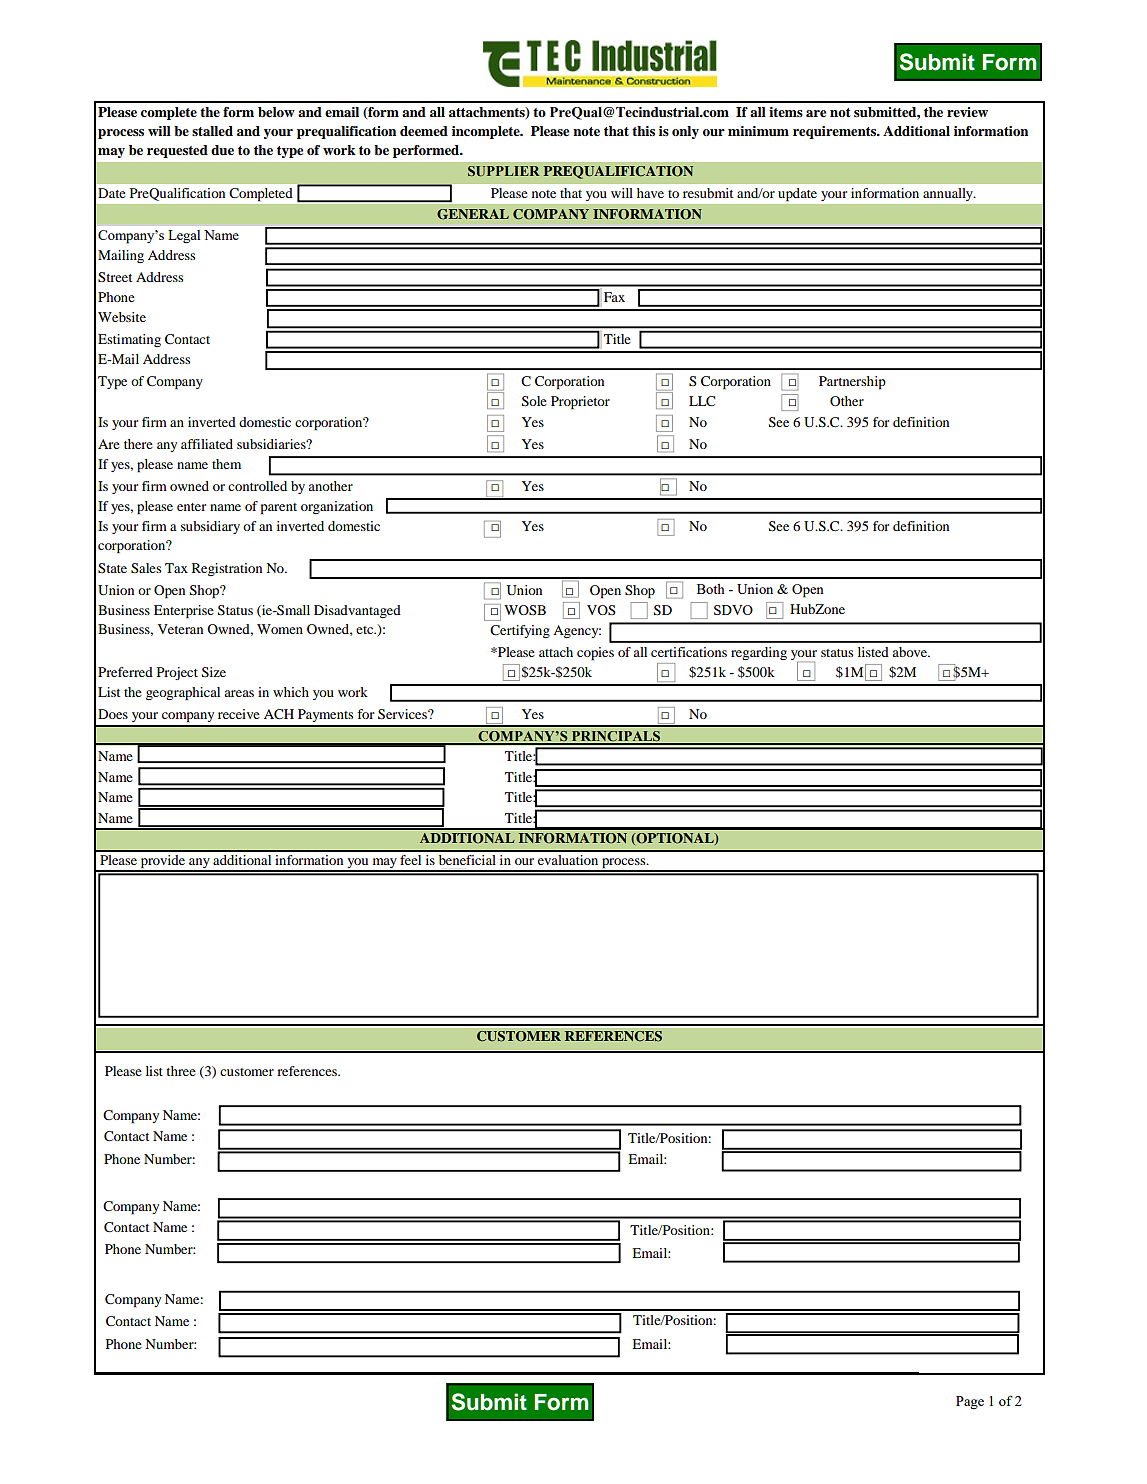 The height and width of the screenshot is (1484, 1147). I want to click on due, so click(222, 150).
